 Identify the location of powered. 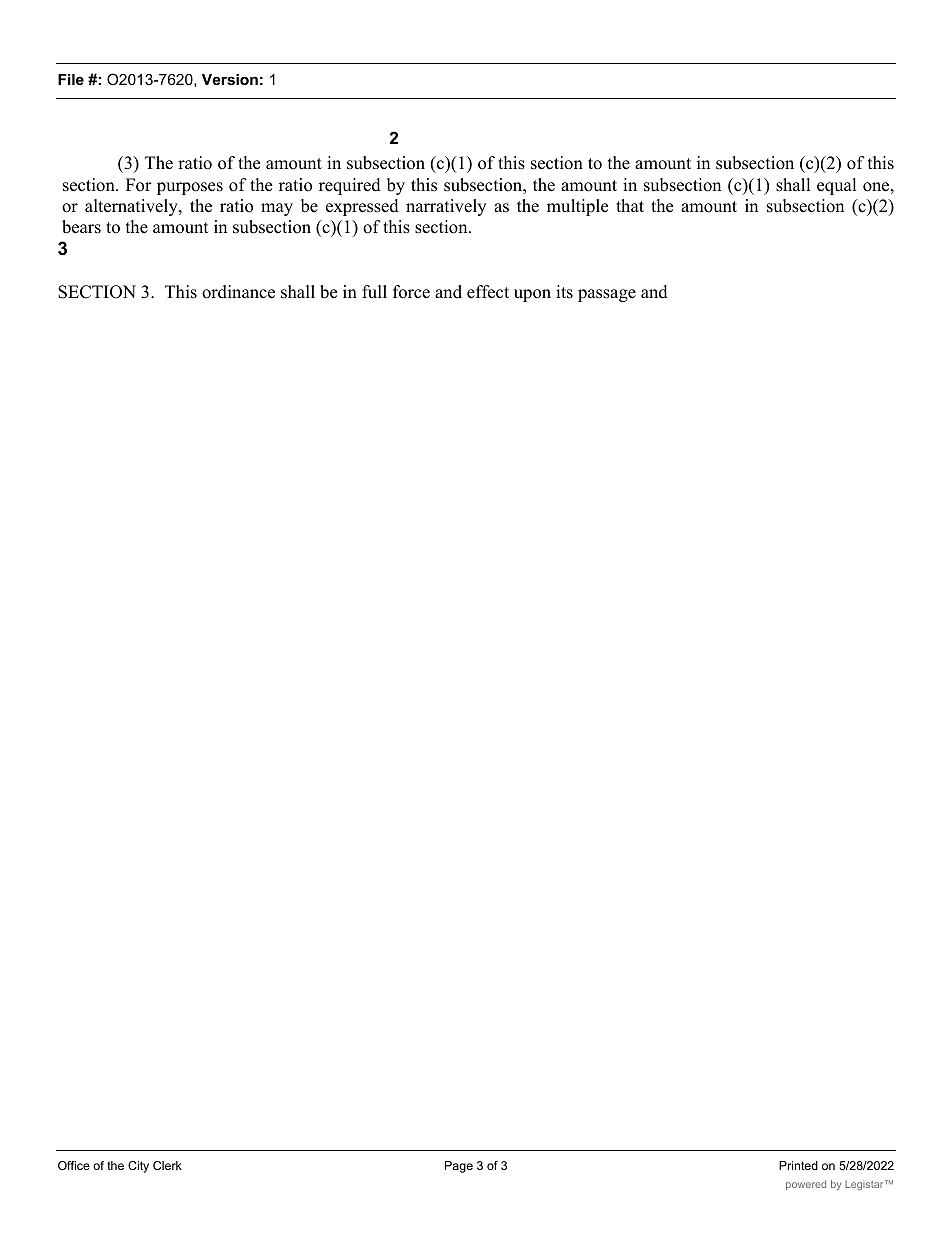
(806, 1185).
